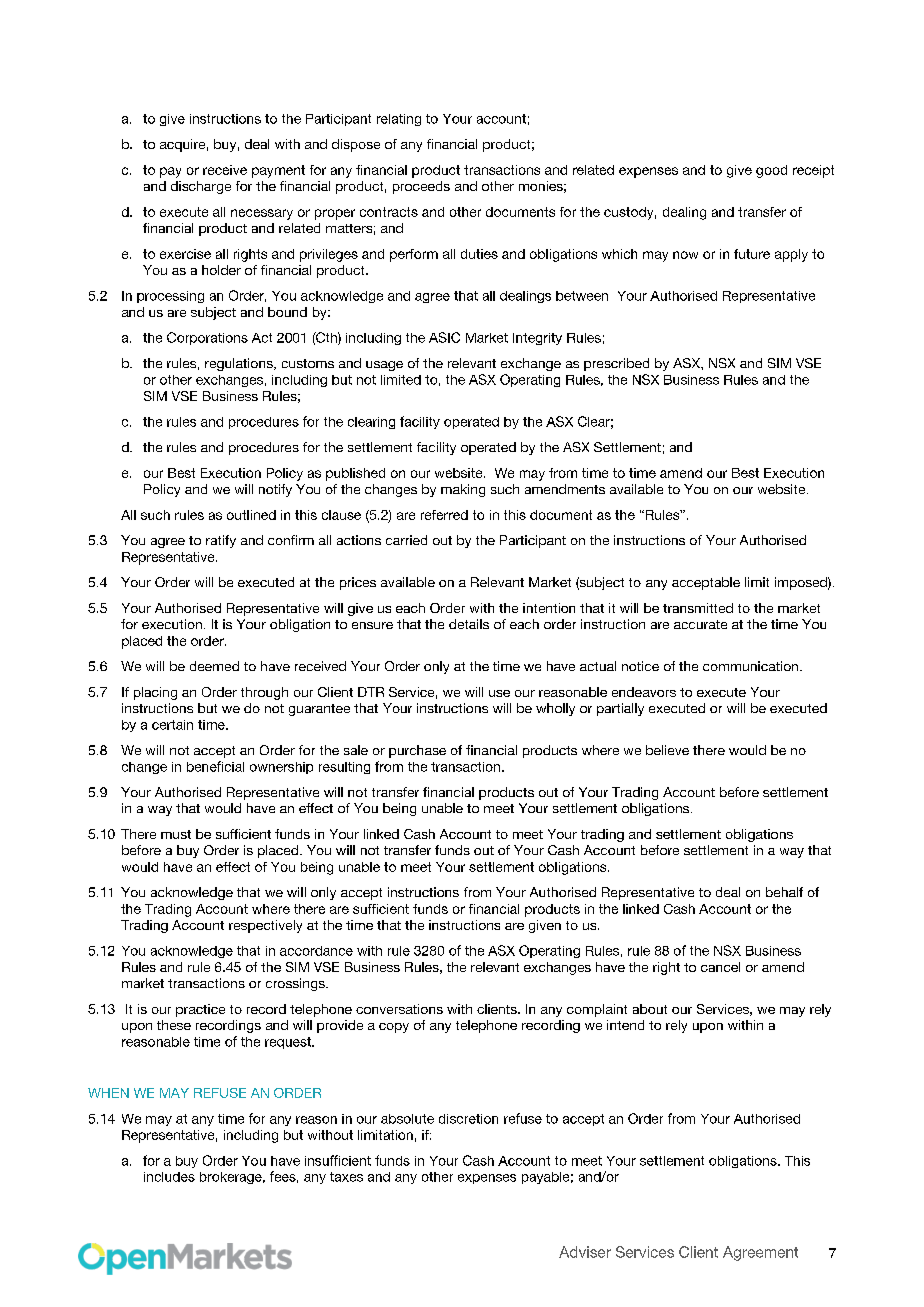 The width and height of the screenshot is (924, 1307). What do you see at coordinates (421, 187) in the screenshot?
I see `proceeds` at bounding box center [421, 187].
